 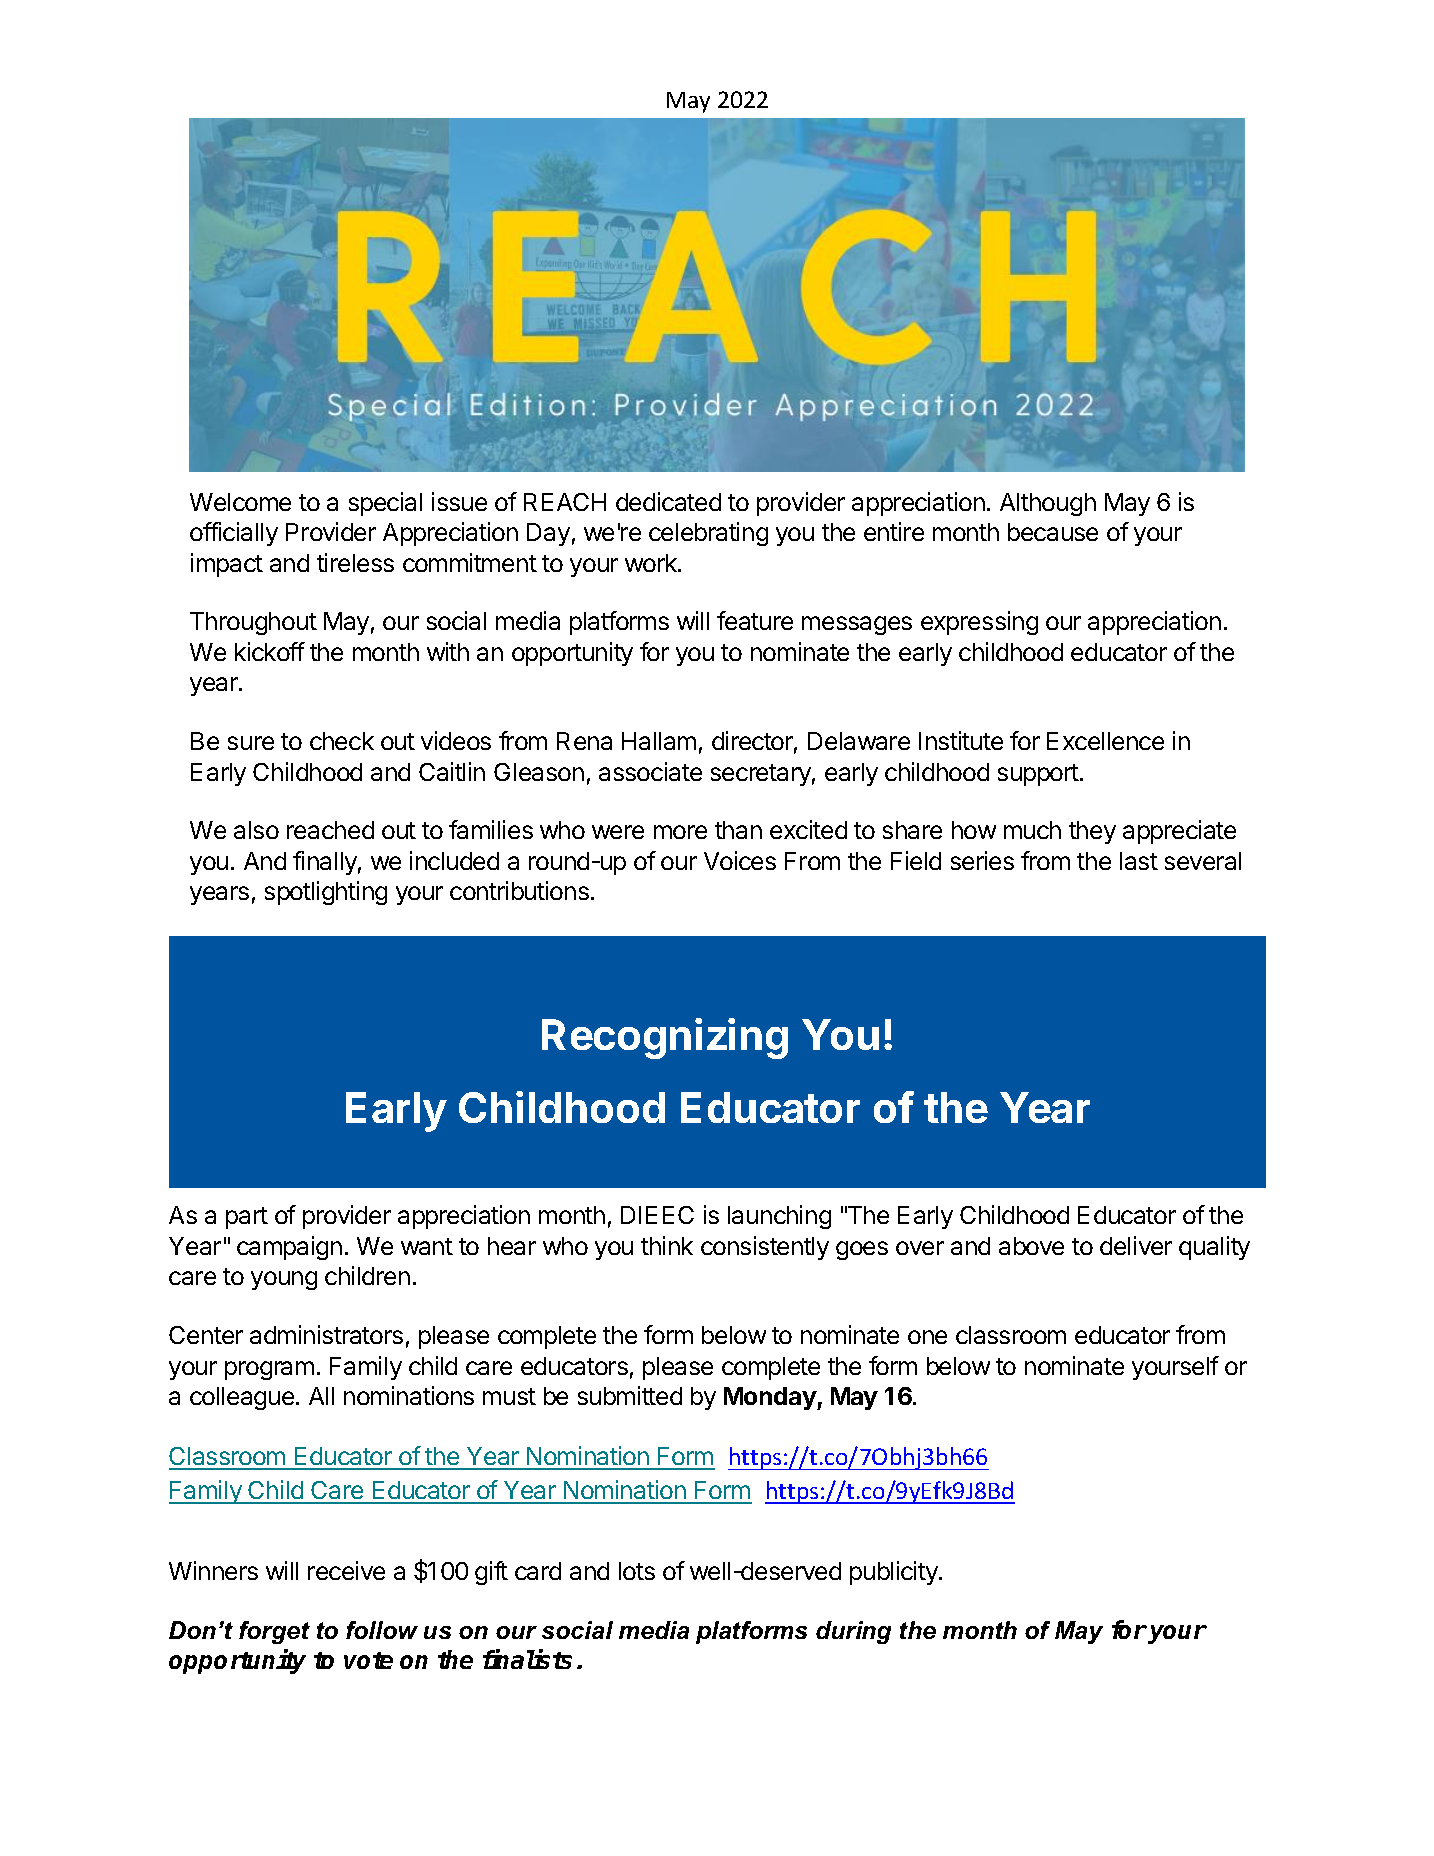 I want to click on colleague, so click(x=242, y=1398).
